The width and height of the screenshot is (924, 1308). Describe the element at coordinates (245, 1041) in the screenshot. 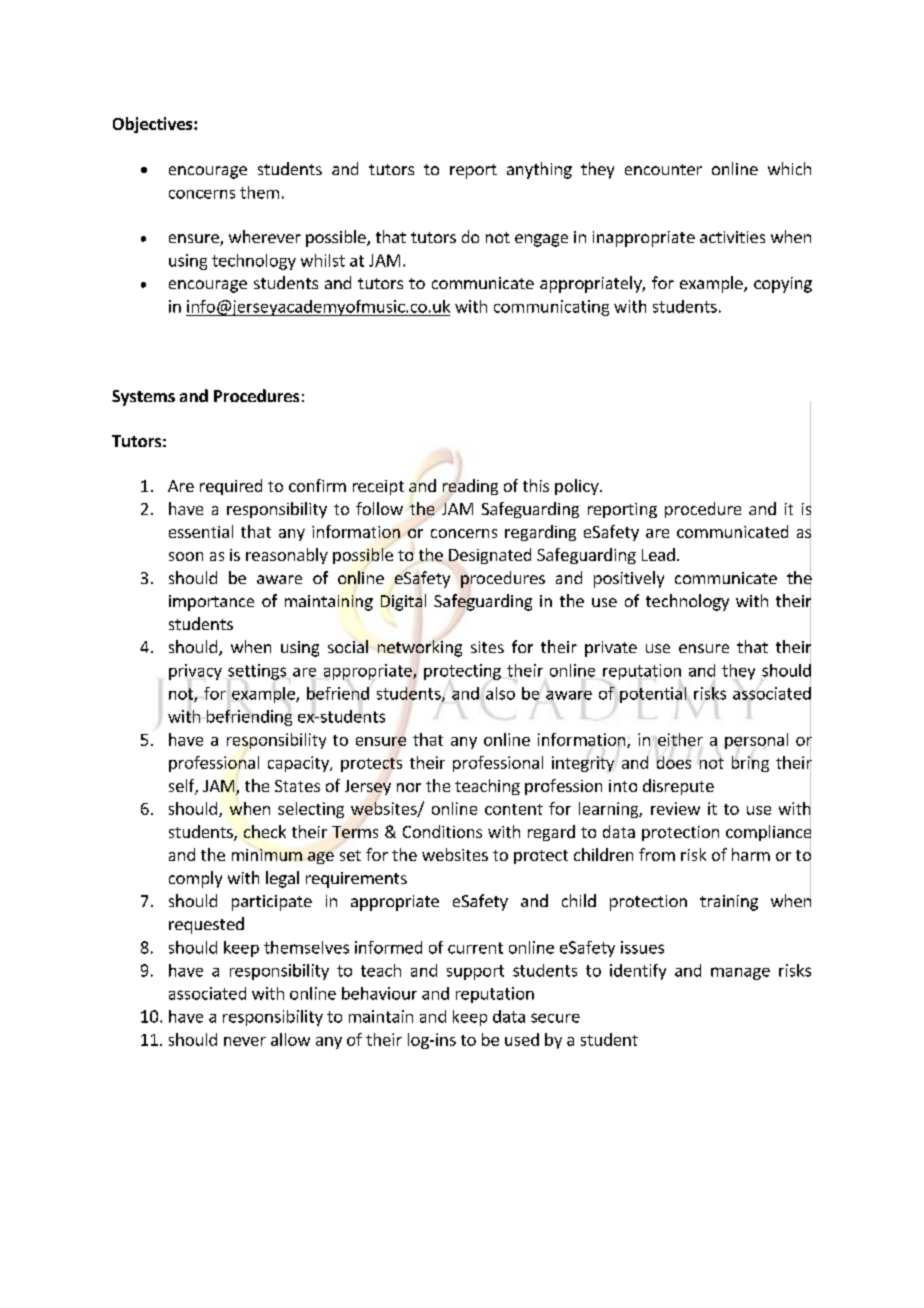

I see `never` at that location.
